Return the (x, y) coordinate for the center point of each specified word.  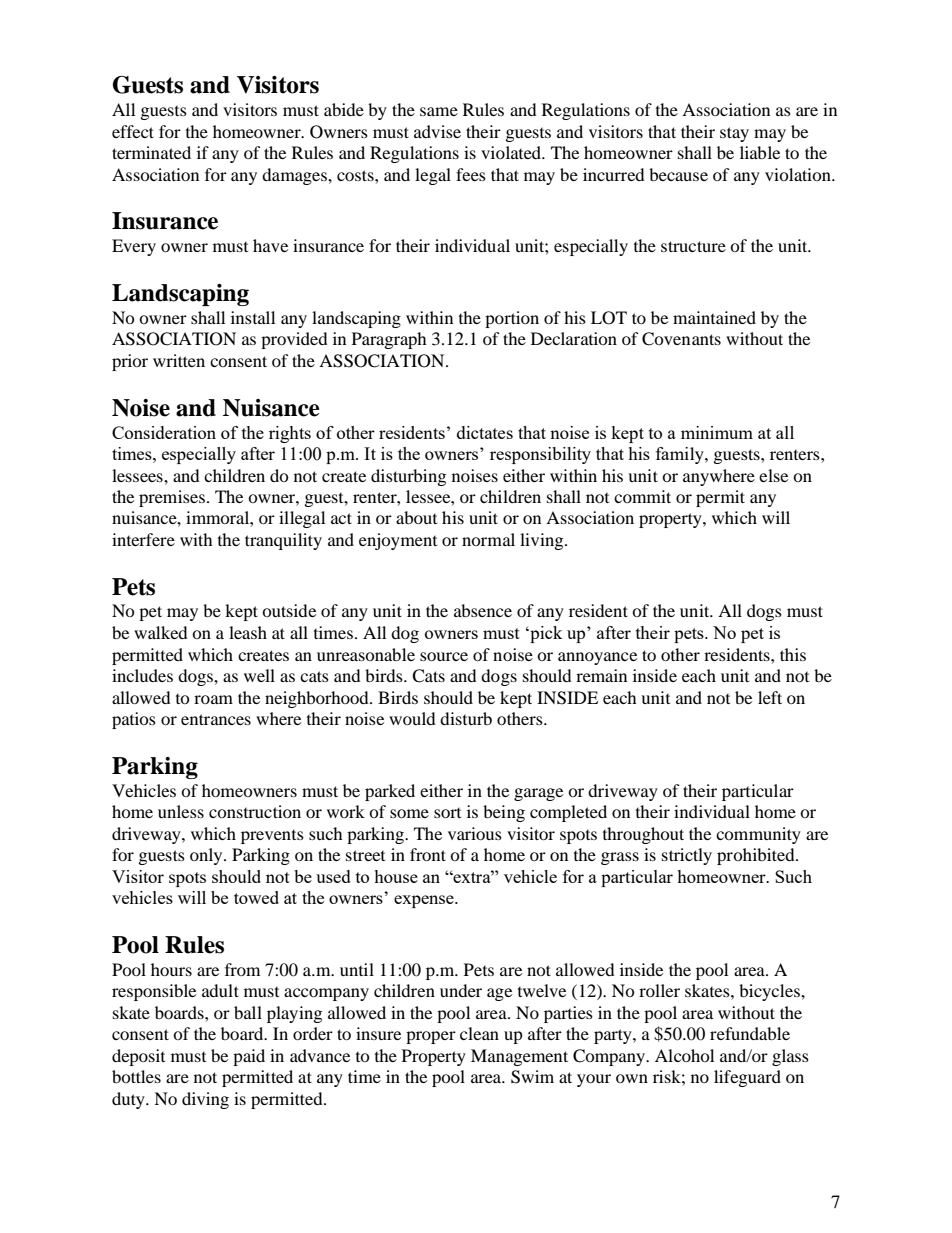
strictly (687, 856)
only (207, 856)
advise (437, 131)
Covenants (681, 339)
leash (248, 632)
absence (483, 610)
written (179, 360)
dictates (485, 432)
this (793, 654)
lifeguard (747, 1078)
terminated (151, 152)
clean (479, 1033)
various (475, 833)
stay (734, 134)
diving (205, 1100)
